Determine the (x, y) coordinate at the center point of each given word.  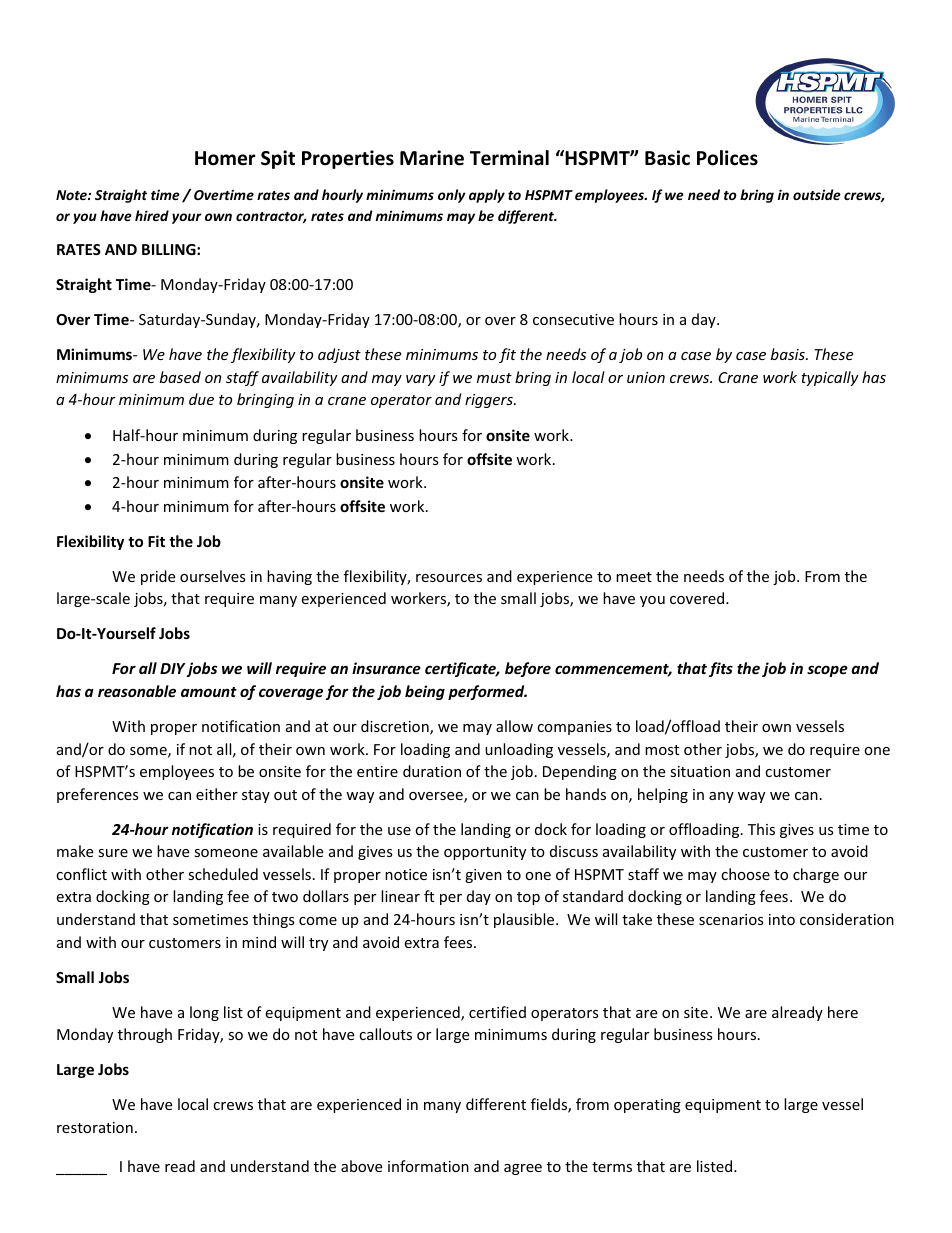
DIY (173, 670)
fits (721, 669)
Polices (727, 158)
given (483, 876)
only (451, 196)
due (201, 399)
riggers (490, 401)
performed (487, 692)
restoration (95, 1127)
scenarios (731, 919)
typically (830, 378)
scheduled (223, 874)
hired (152, 215)
